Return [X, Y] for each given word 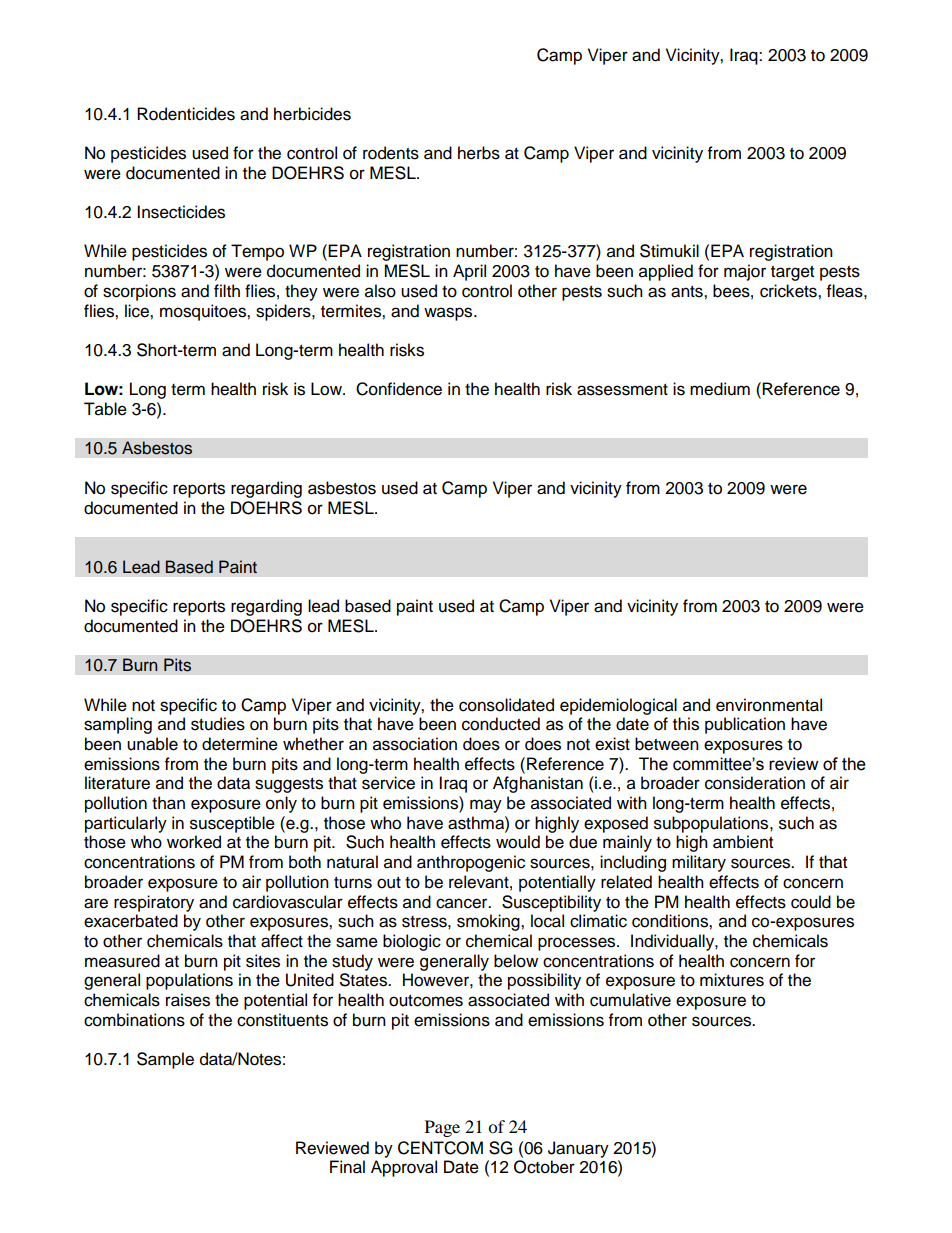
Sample [165, 1060]
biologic [412, 942]
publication [745, 725]
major [745, 272]
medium [720, 389]
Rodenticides [186, 114]
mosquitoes [204, 312]
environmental [769, 705]
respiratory [154, 903]
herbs [479, 153]
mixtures [732, 980]
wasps [449, 314]
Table [105, 409]
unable [152, 744]
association [415, 744]
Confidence [399, 389]
